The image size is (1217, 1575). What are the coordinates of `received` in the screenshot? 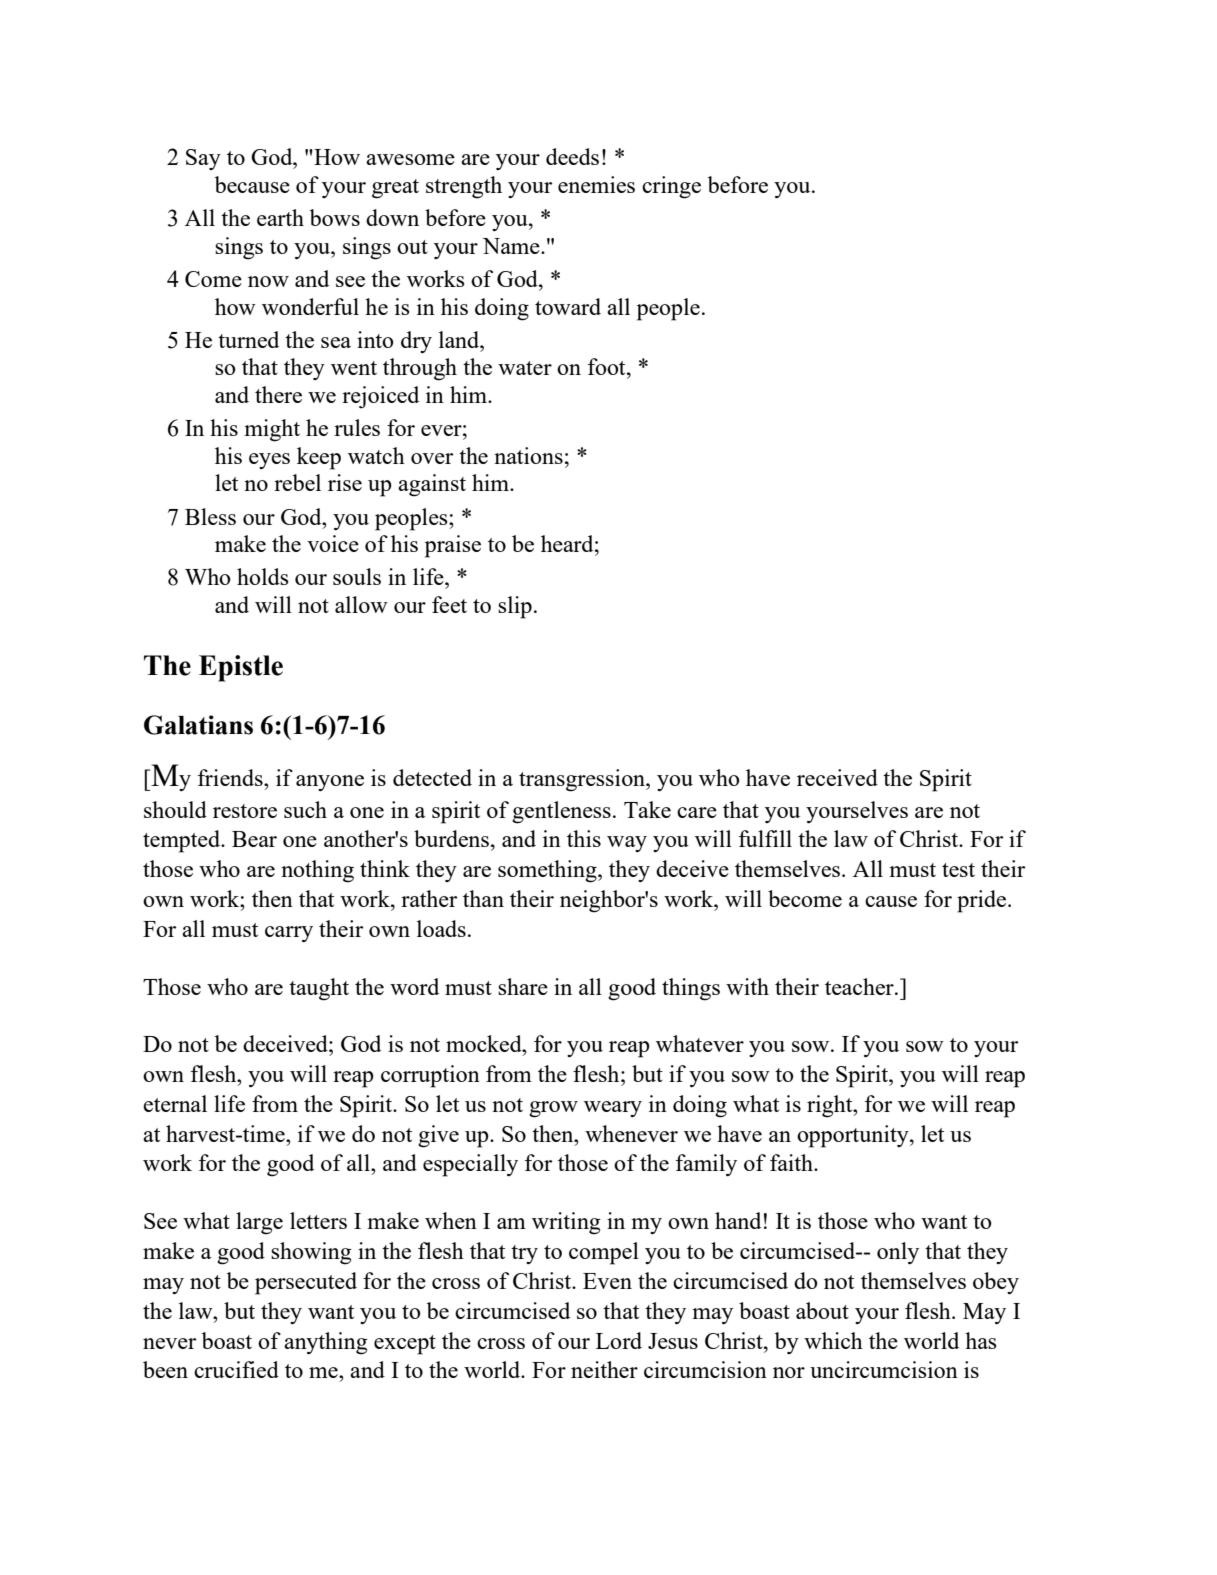 It's located at (837, 777).
